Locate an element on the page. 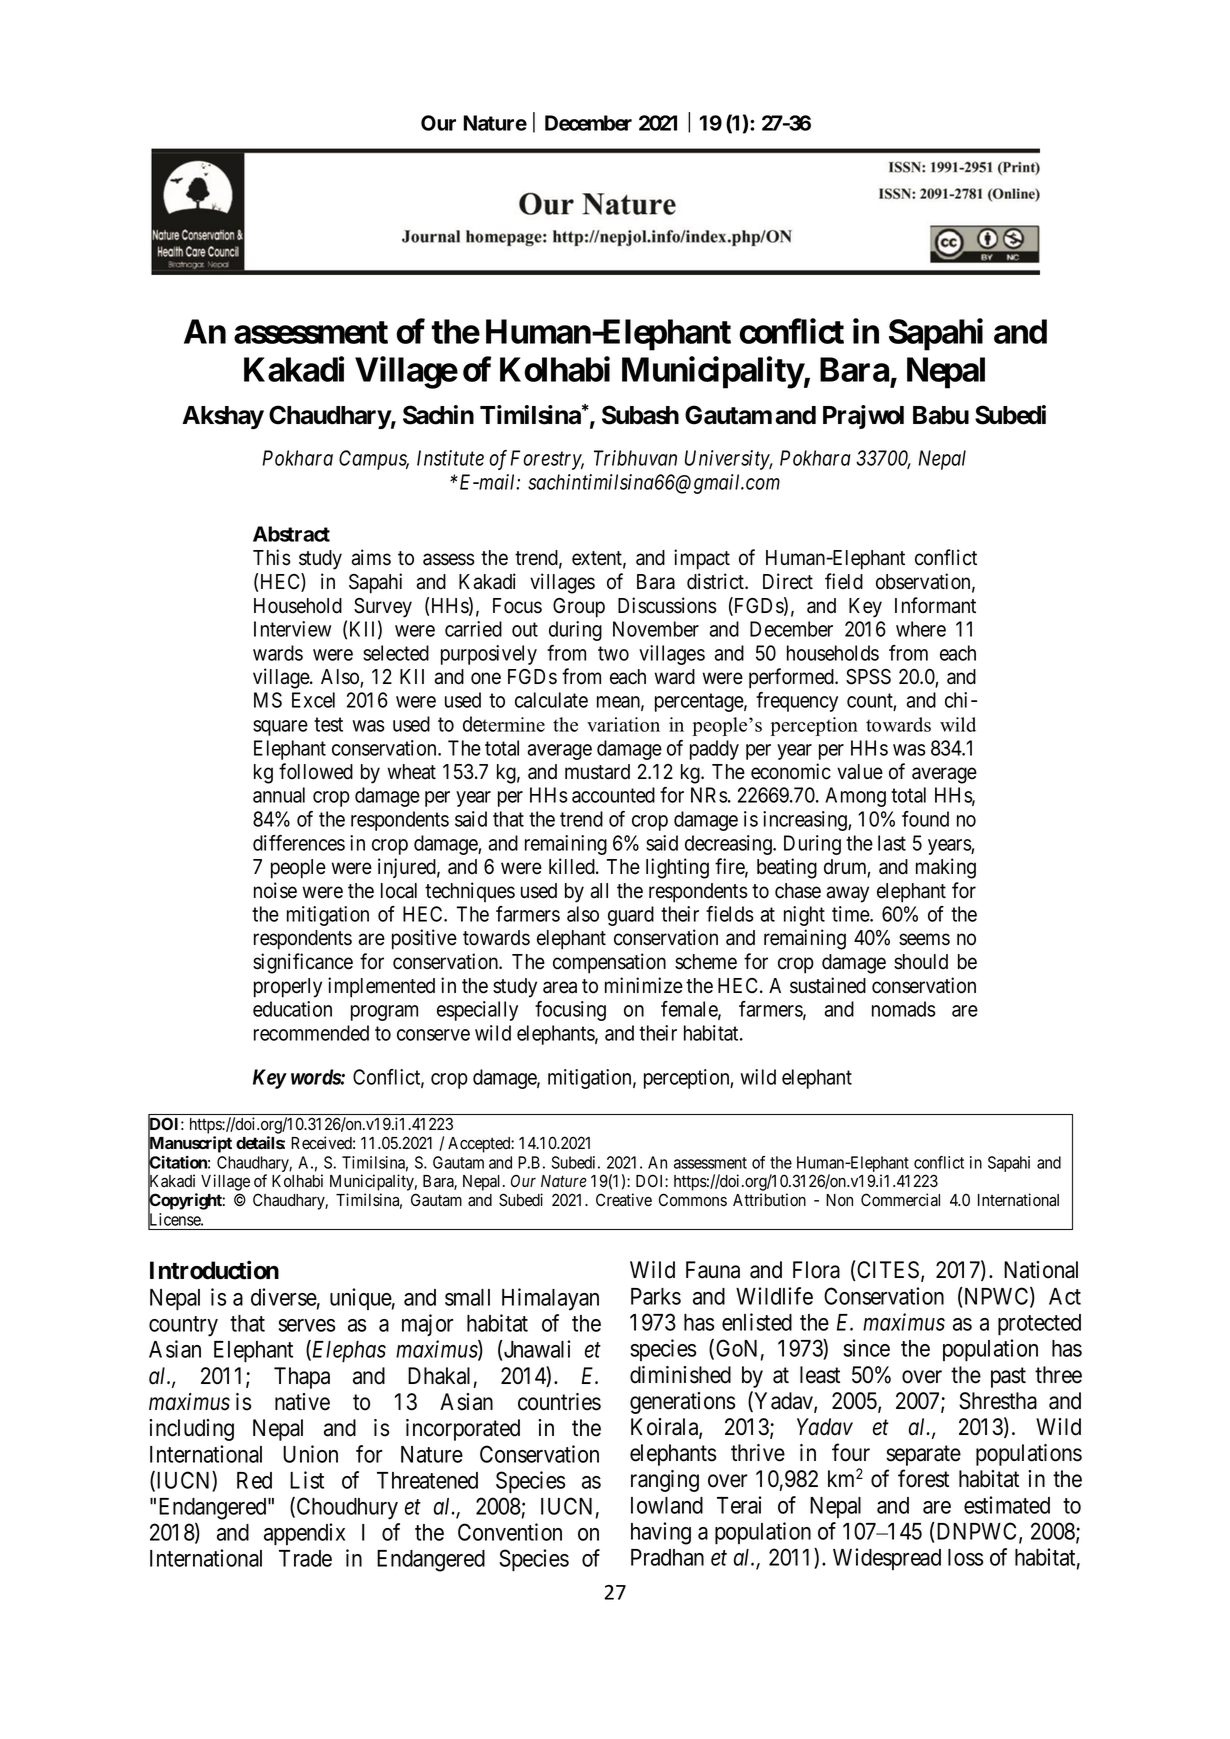 The width and height of the document is (1230, 1739). SPSS is located at coordinates (868, 677).
